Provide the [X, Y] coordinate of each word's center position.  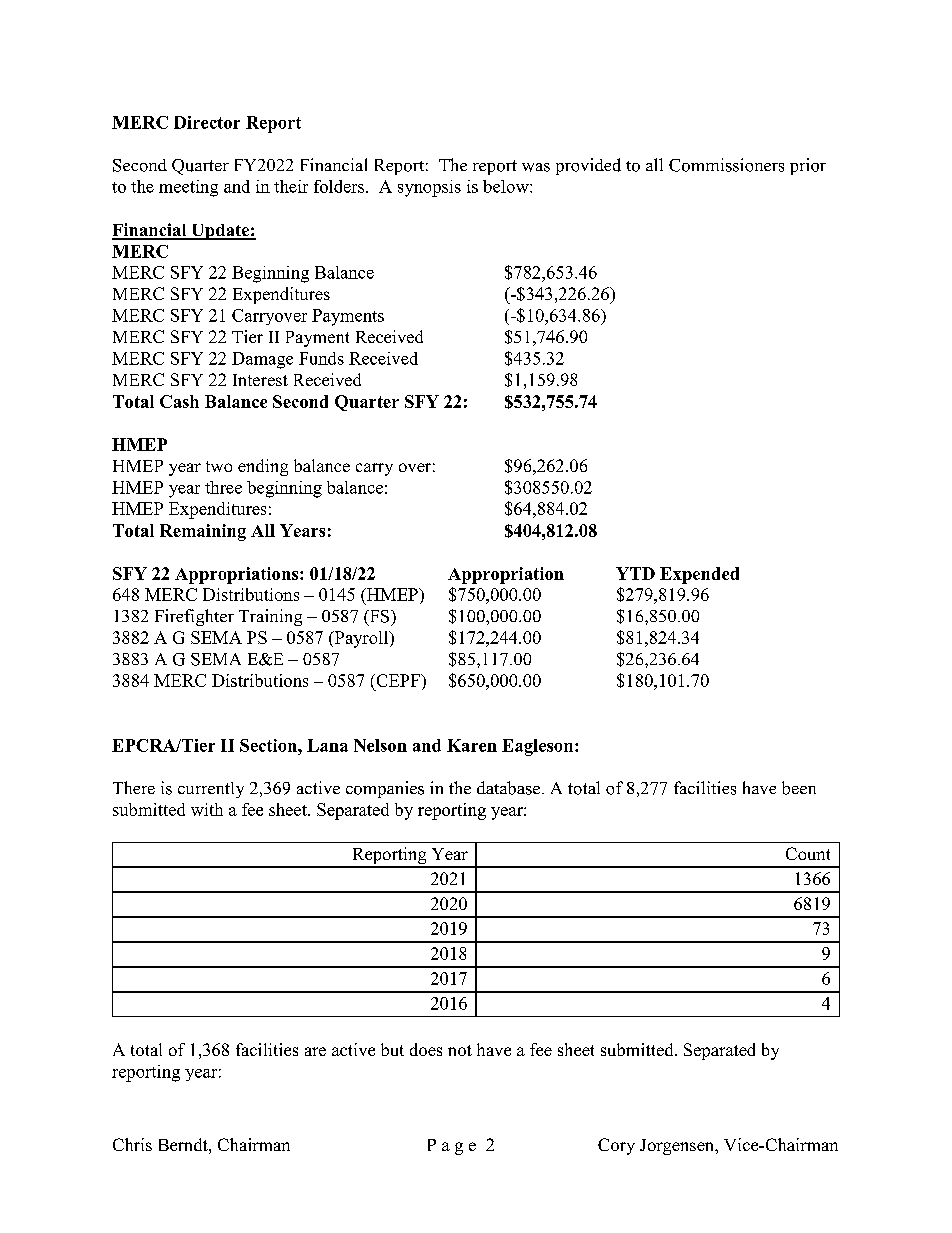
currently [211, 790]
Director [207, 122]
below [507, 186]
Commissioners [726, 165]
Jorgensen [678, 1147]
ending [263, 467]
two [219, 466]
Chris [132, 1144]
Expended [699, 575]
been [799, 788]
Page [452, 1147]
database [508, 788]
